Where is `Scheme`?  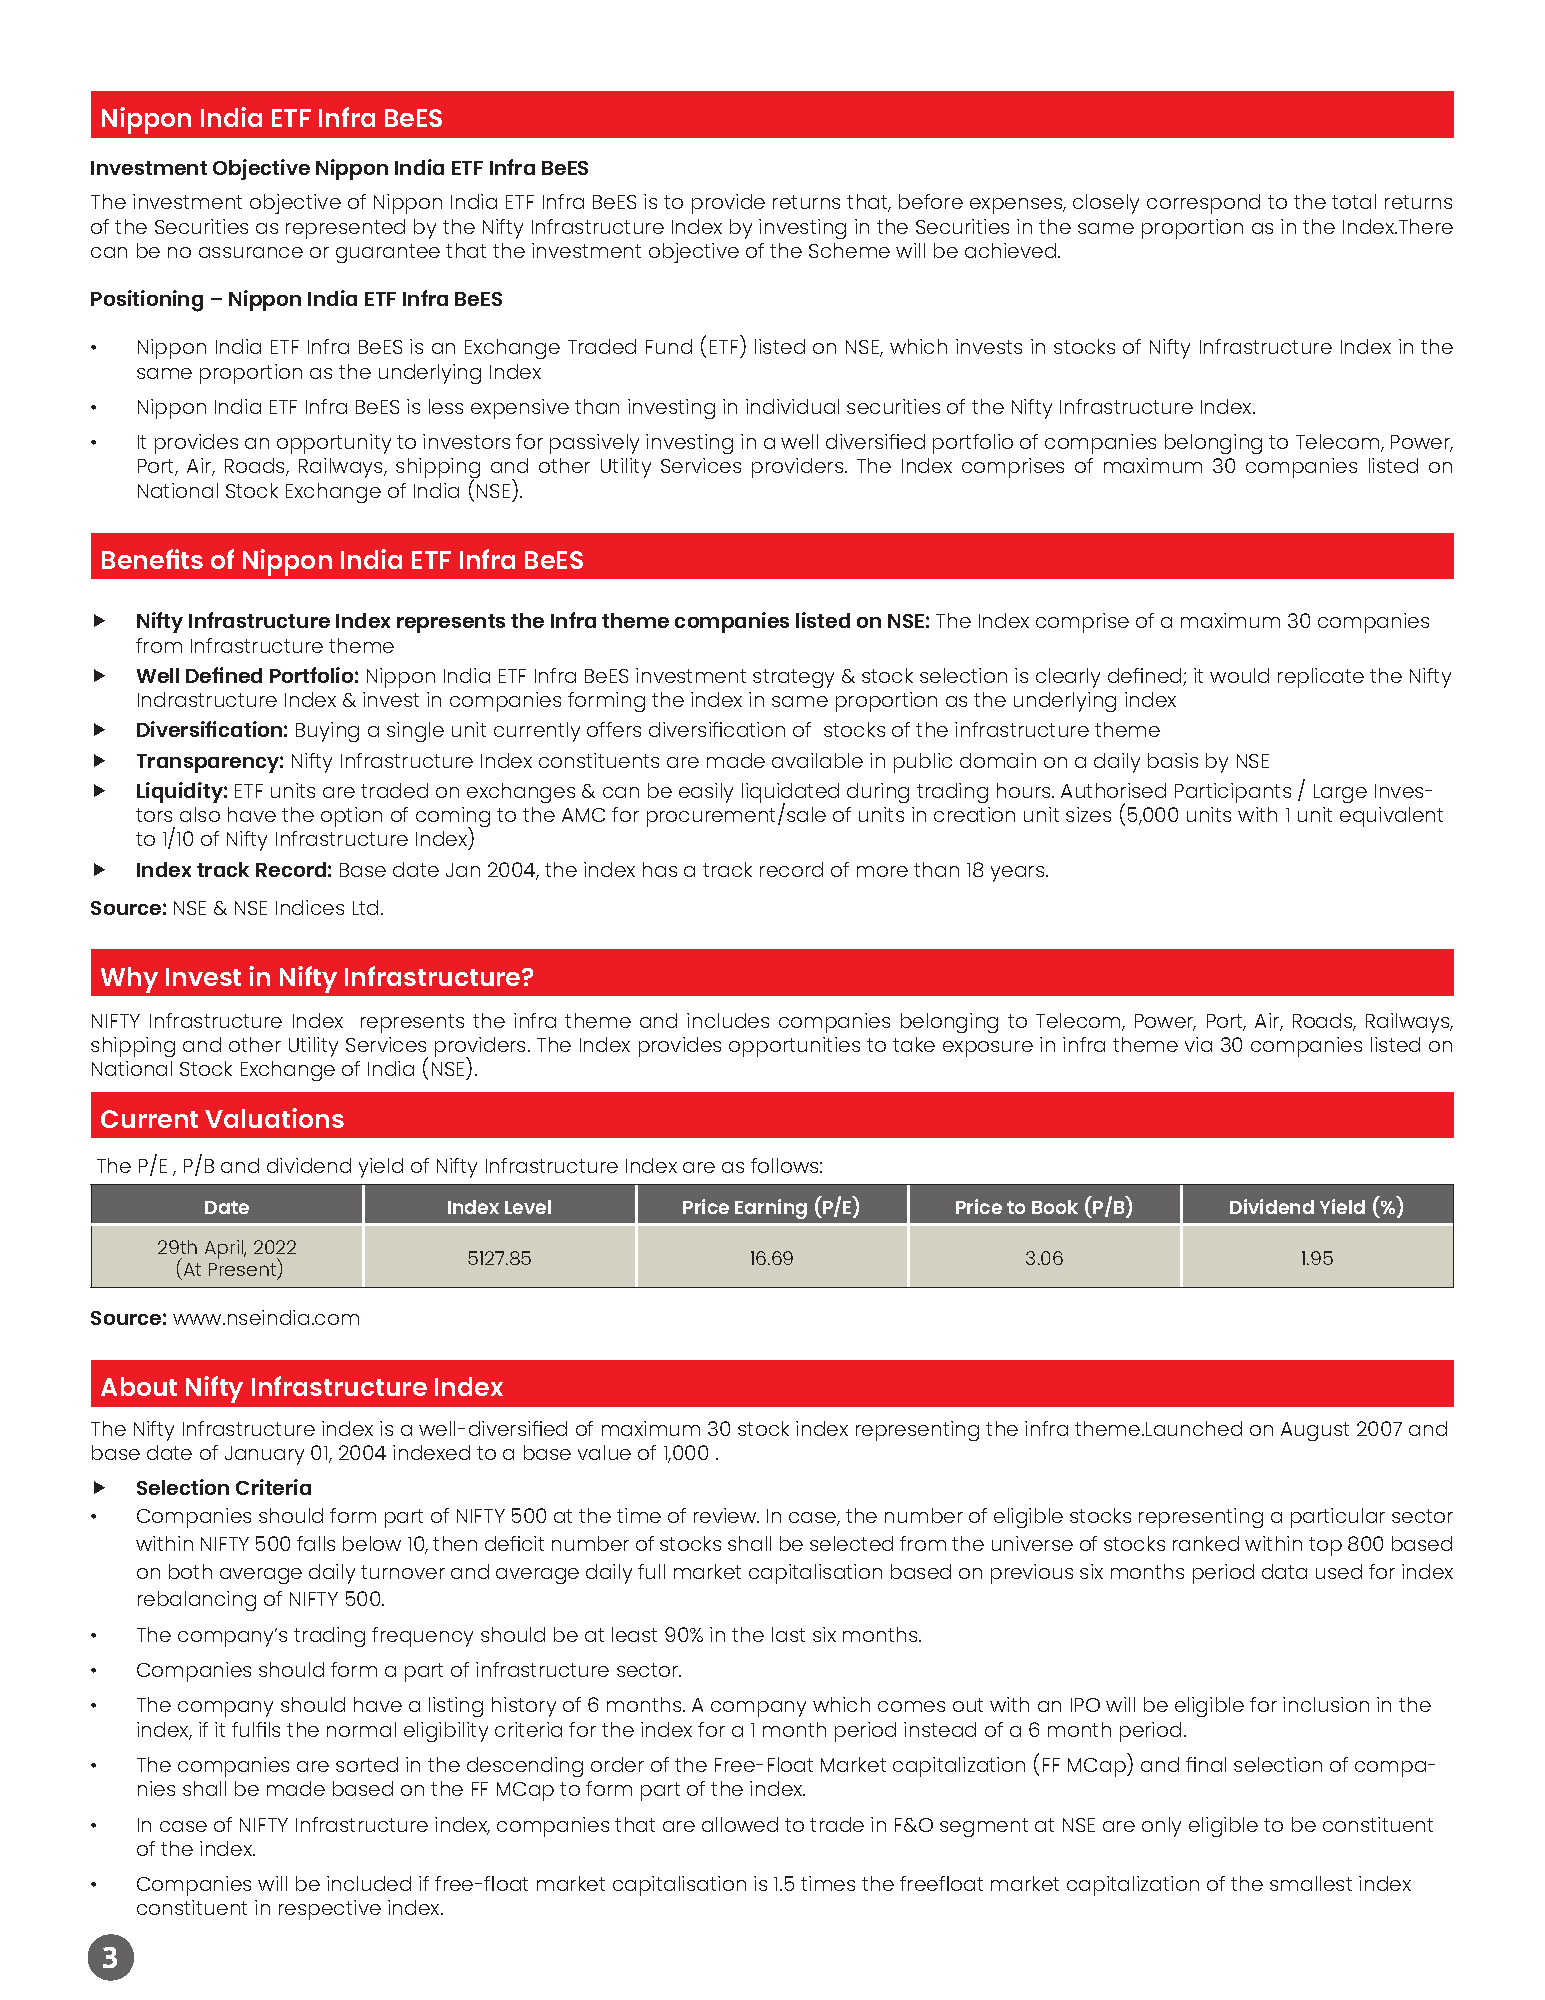 Scheme is located at coordinates (849, 250).
